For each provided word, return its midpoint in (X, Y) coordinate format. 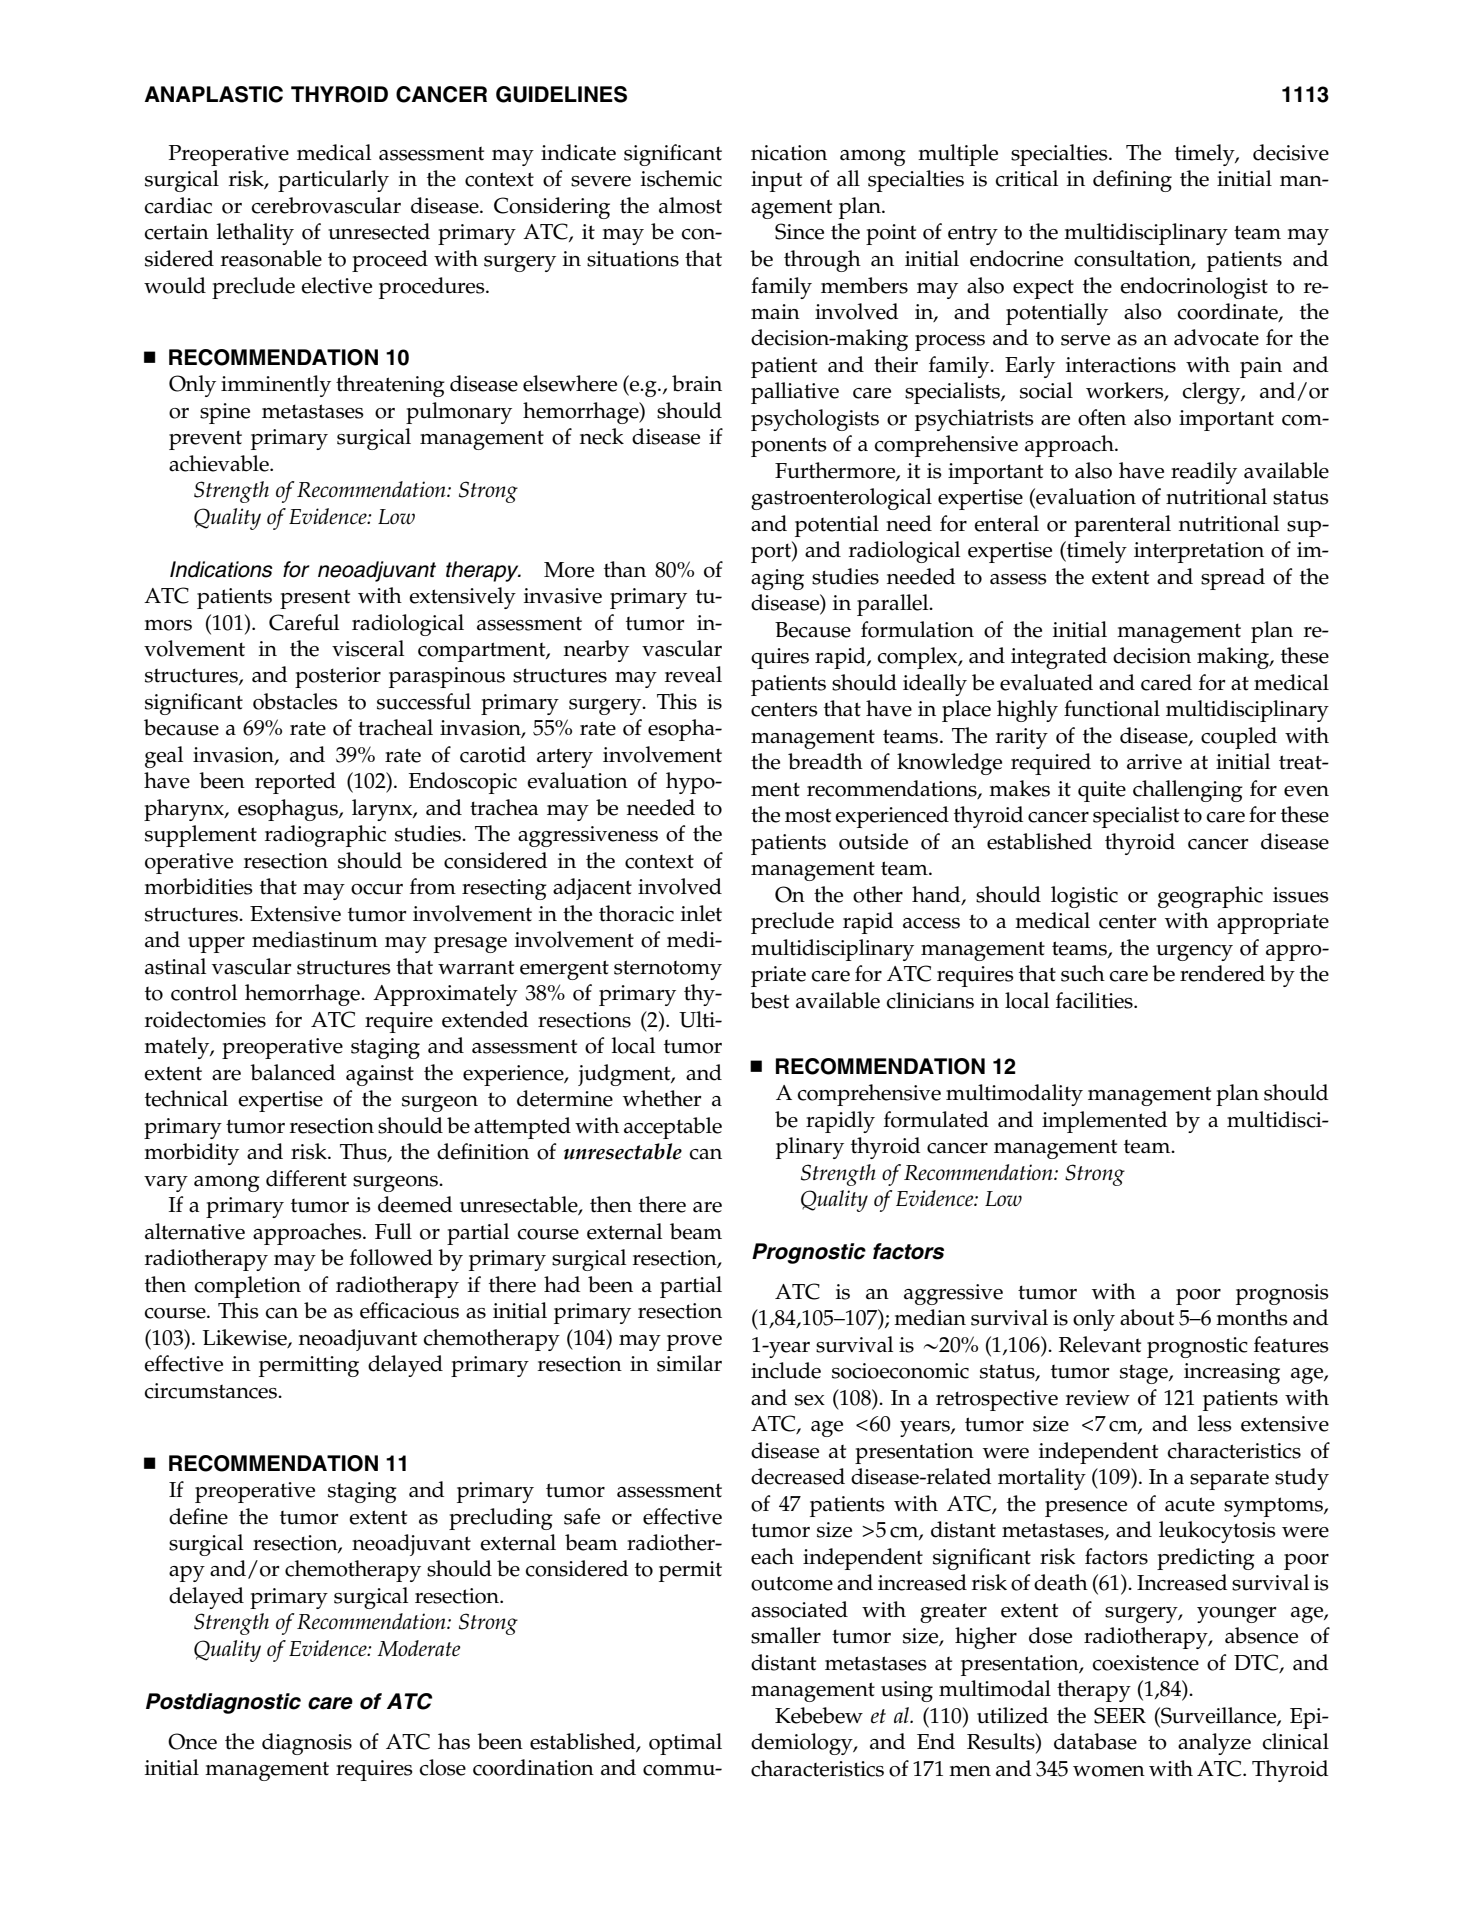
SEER (1120, 1715)
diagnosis (307, 1744)
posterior (338, 677)
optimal (685, 1744)
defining (1132, 181)
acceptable (673, 1128)
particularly (333, 181)
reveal (693, 674)
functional (1112, 708)
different (306, 1178)
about (1147, 1317)
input (776, 181)
